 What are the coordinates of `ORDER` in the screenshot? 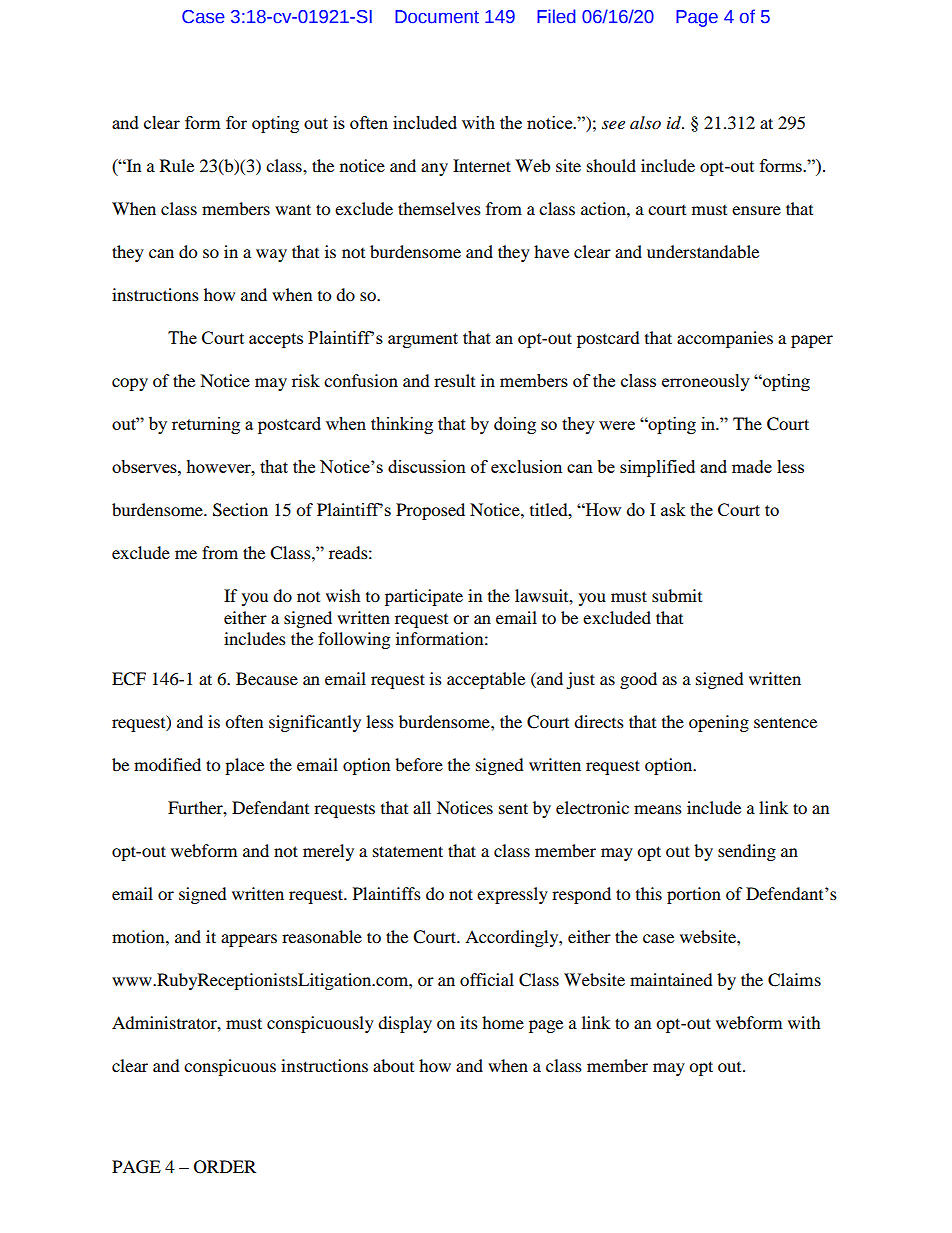 It's located at (225, 1167).
